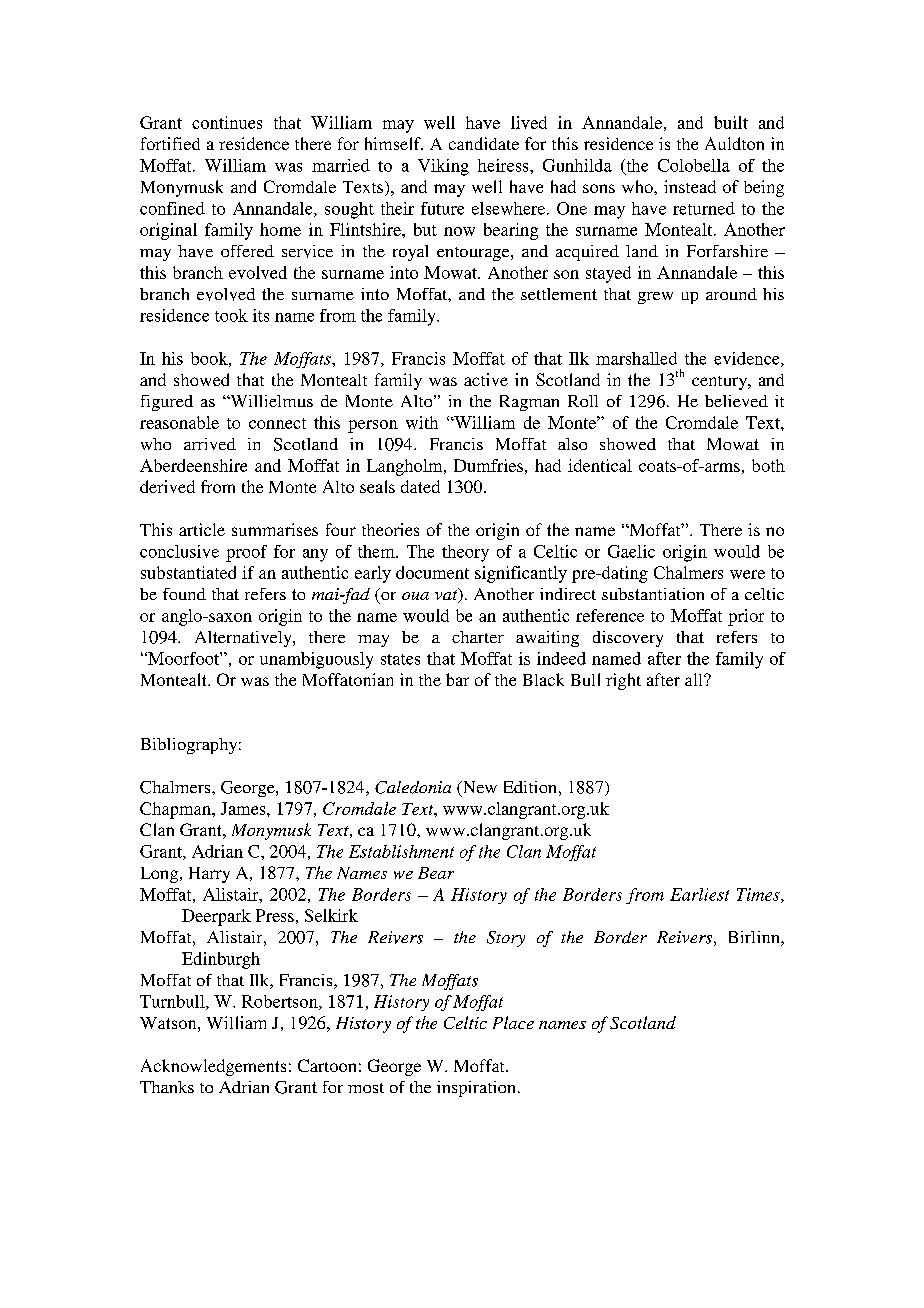 The width and height of the screenshot is (924, 1308). What do you see at coordinates (478, 788) in the screenshot?
I see `New` at bounding box center [478, 788].
